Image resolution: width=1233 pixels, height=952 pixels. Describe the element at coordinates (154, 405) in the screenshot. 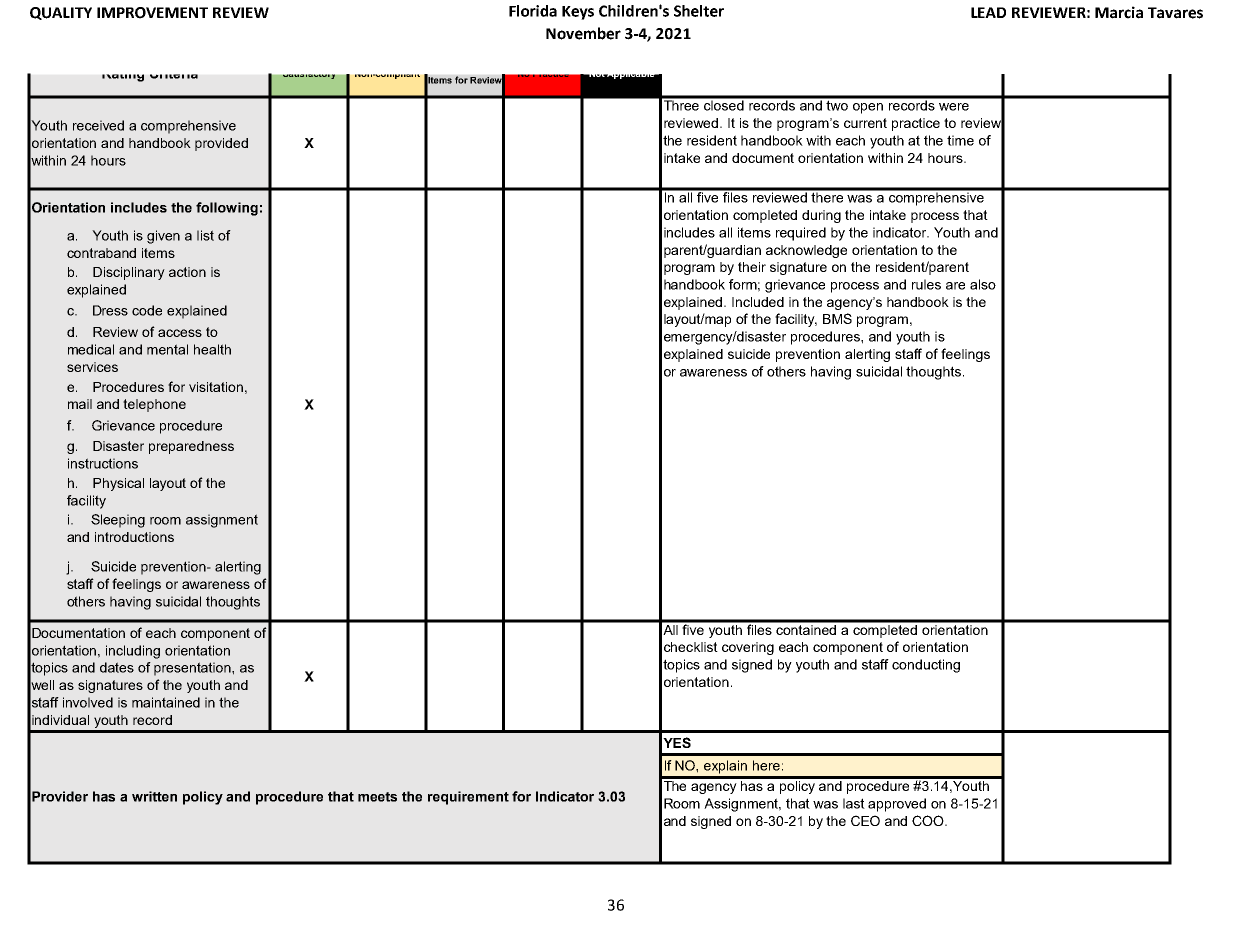

I see `telephone` at that location.
